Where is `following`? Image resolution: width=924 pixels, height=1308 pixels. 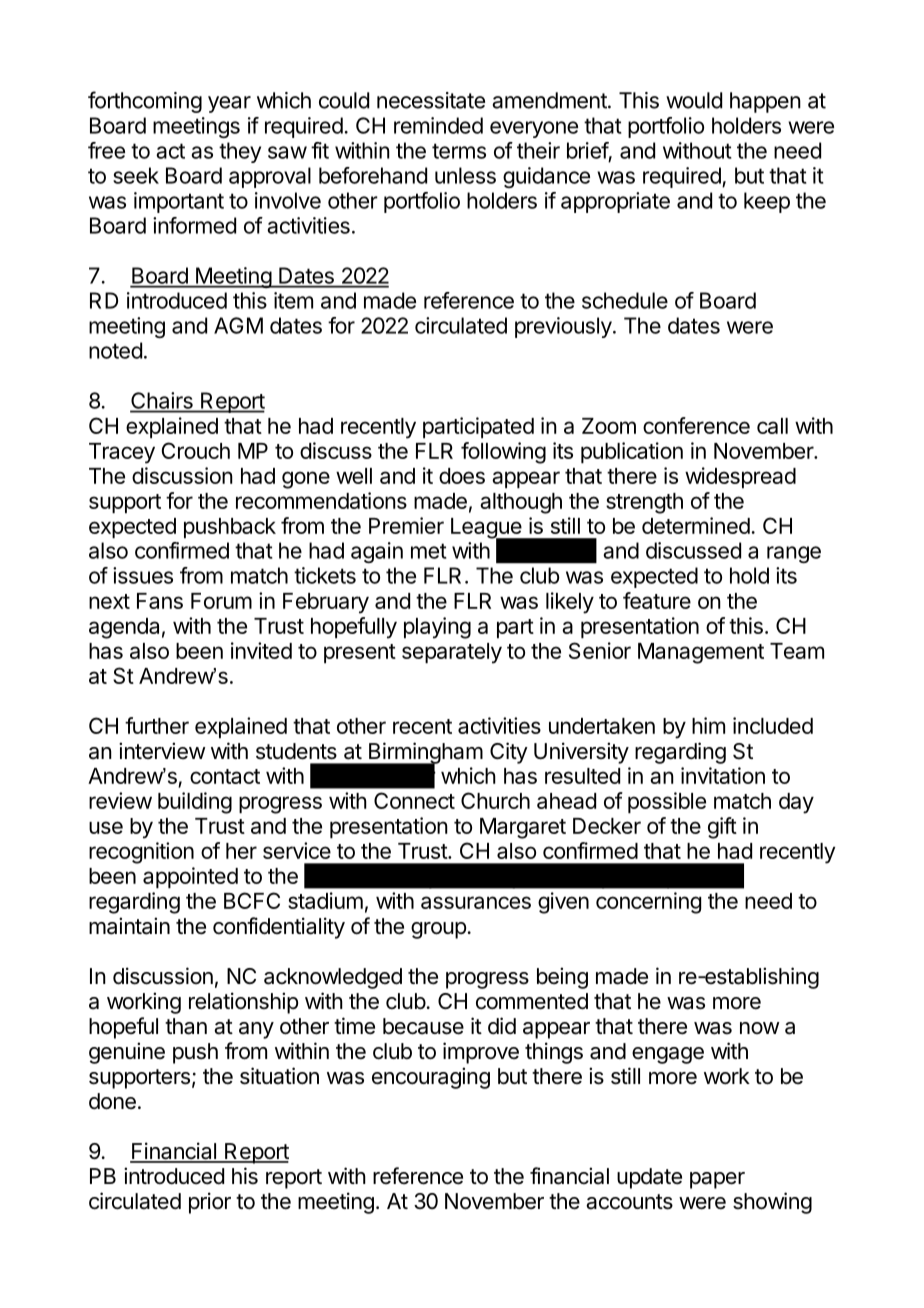 following is located at coordinates (503, 453).
